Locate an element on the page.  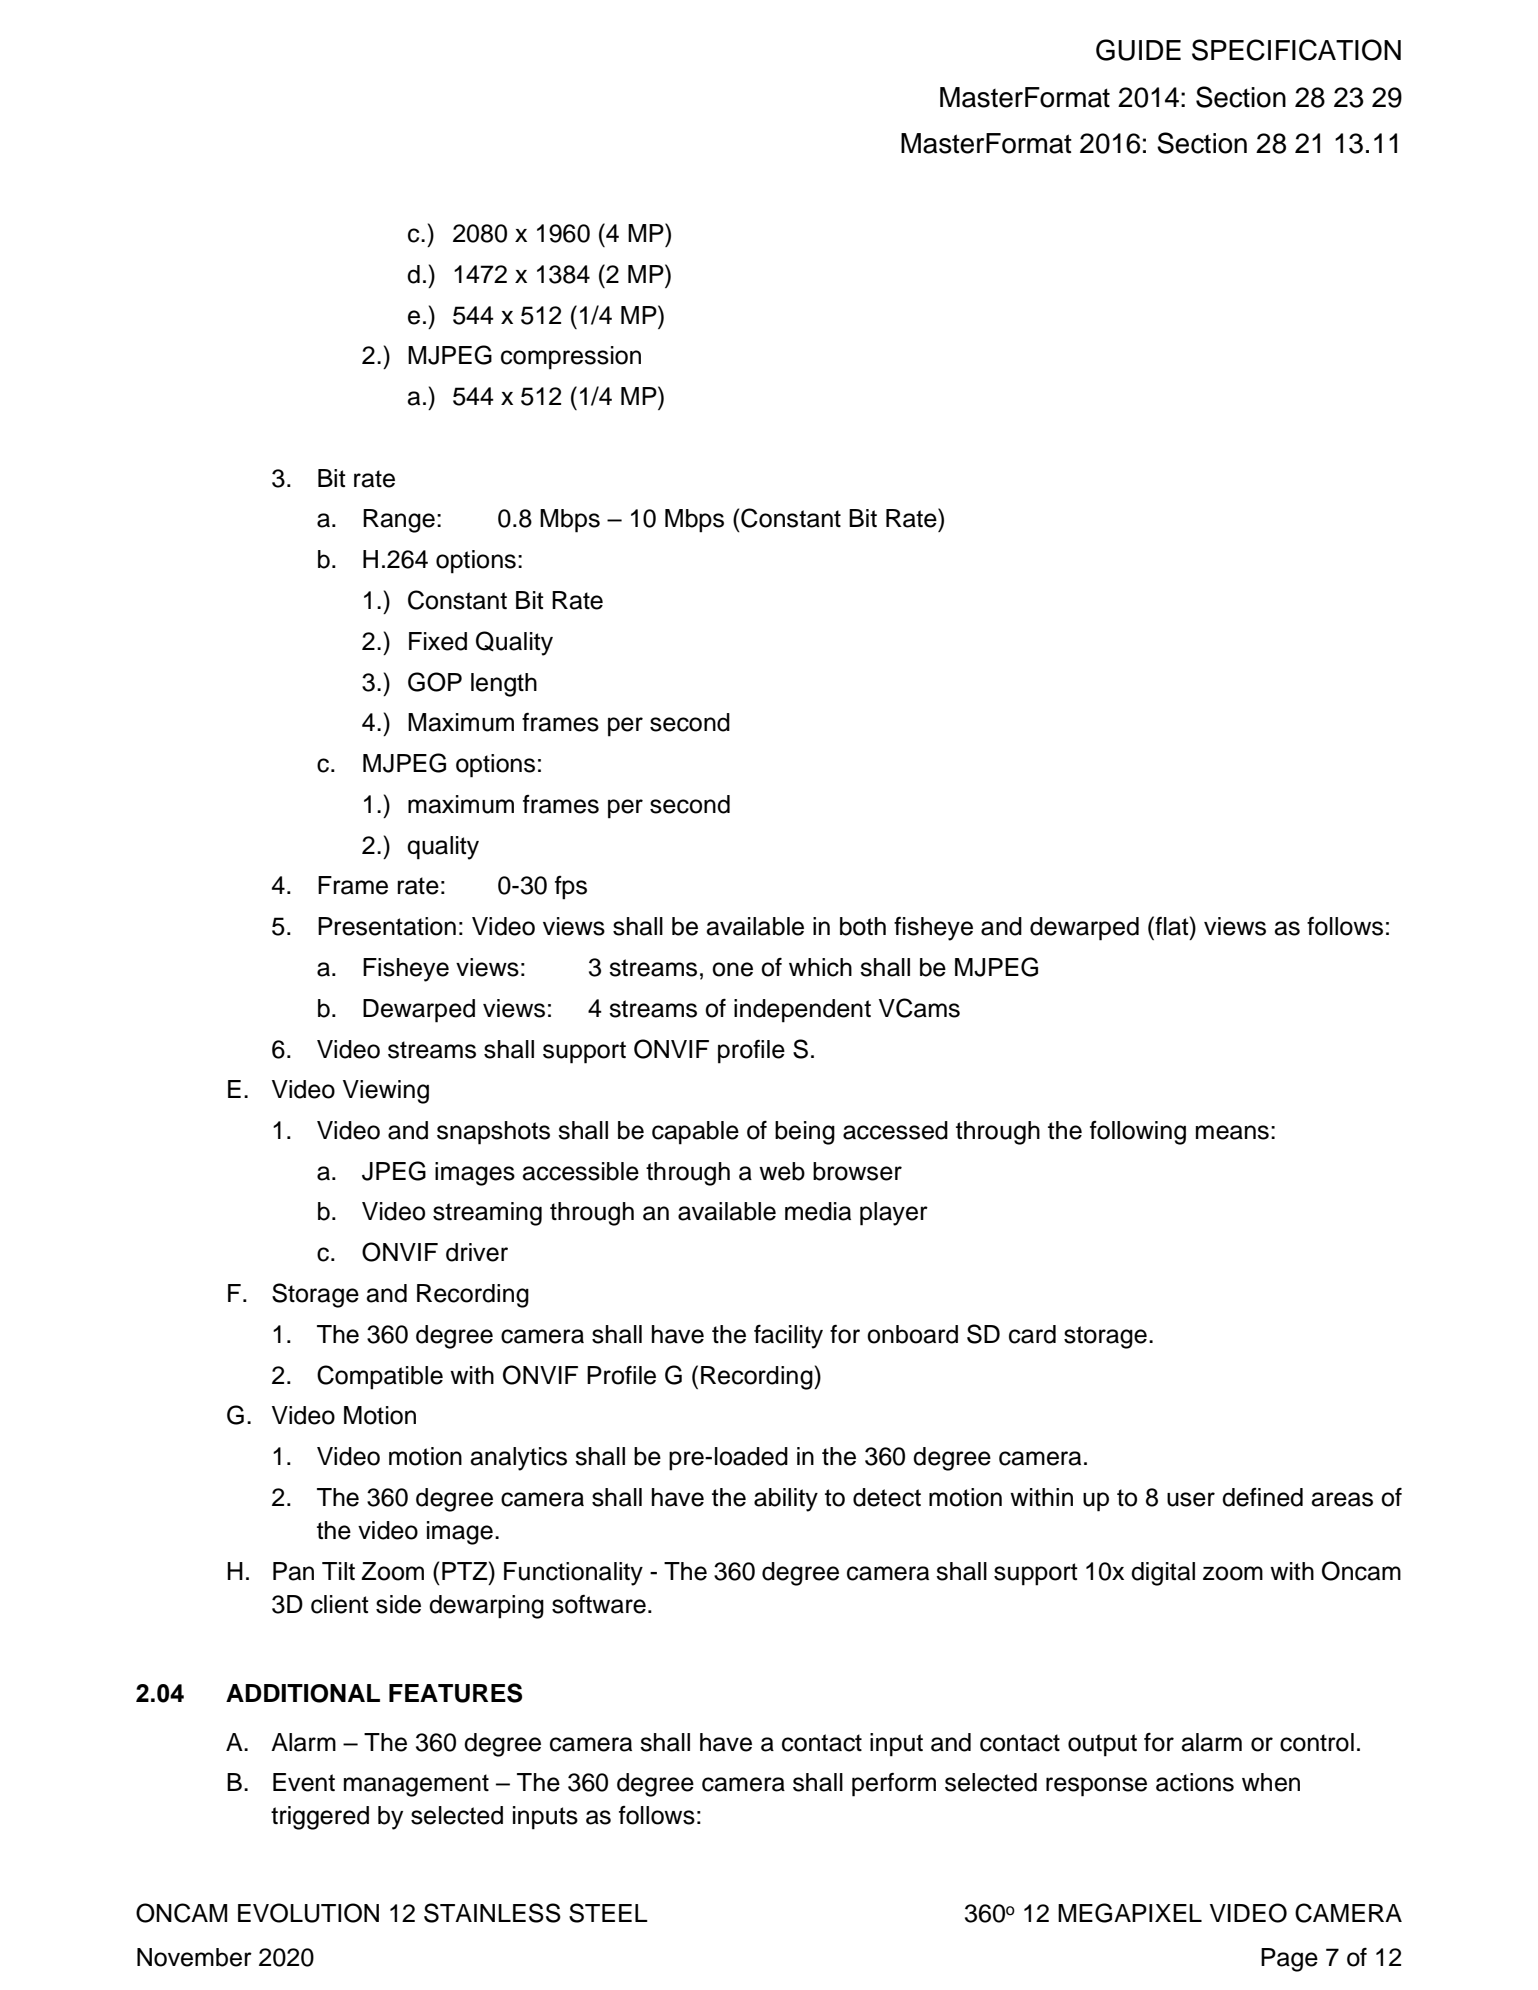
length is located at coordinates (504, 685).
